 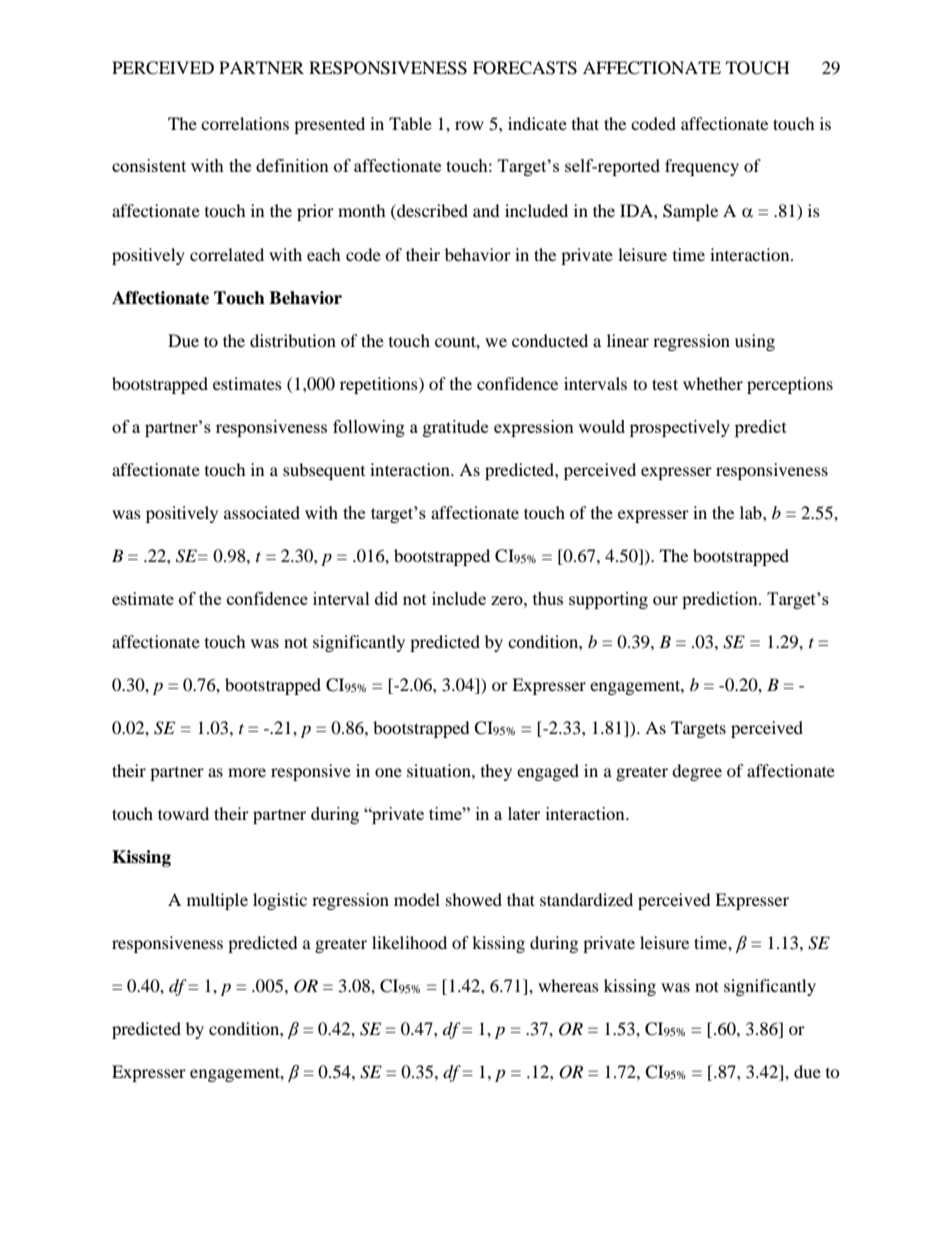 I want to click on lab, so click(x=752, y=512).
